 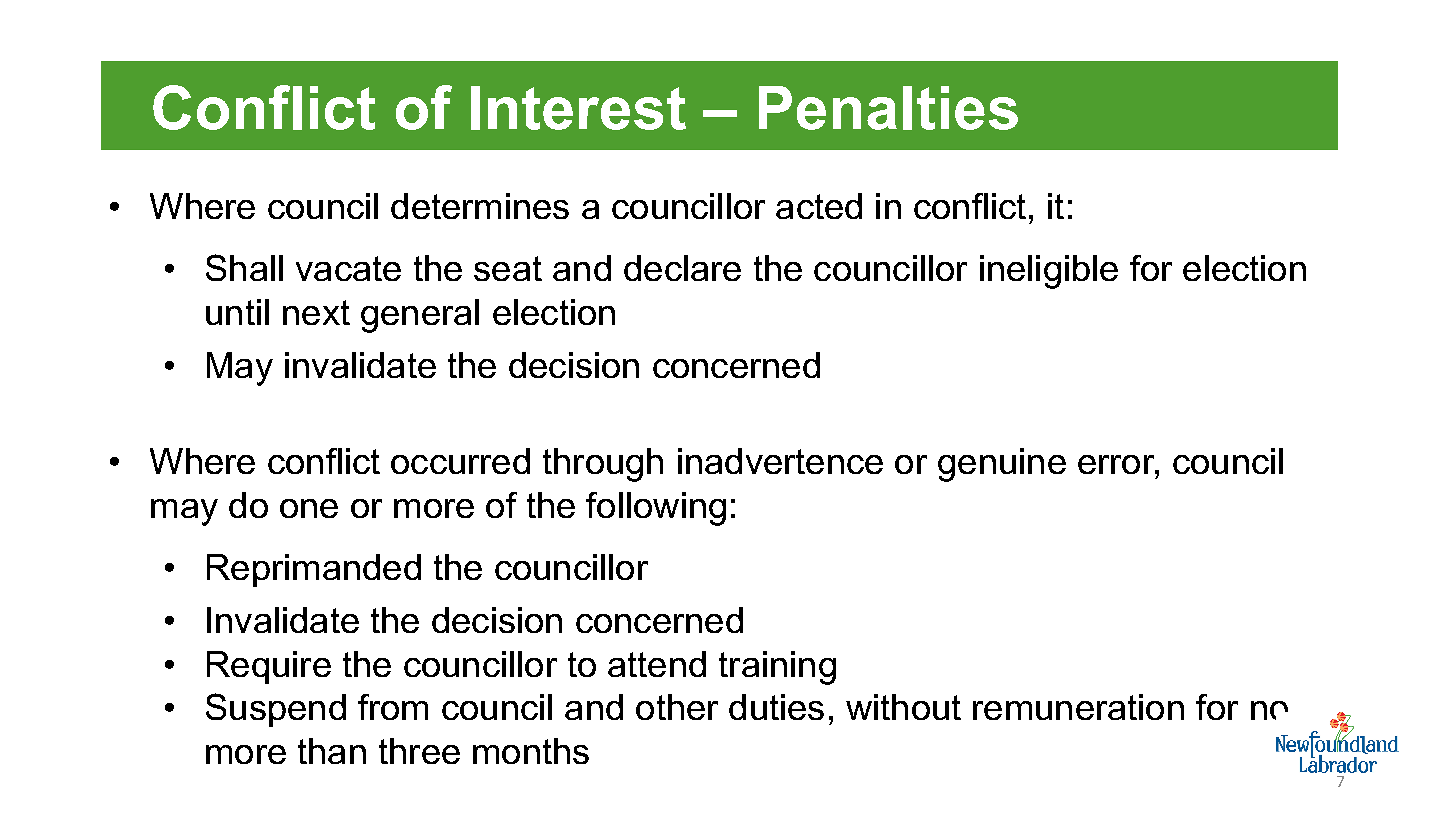 I want to click on genuine, so click(x=1002, y=465).
